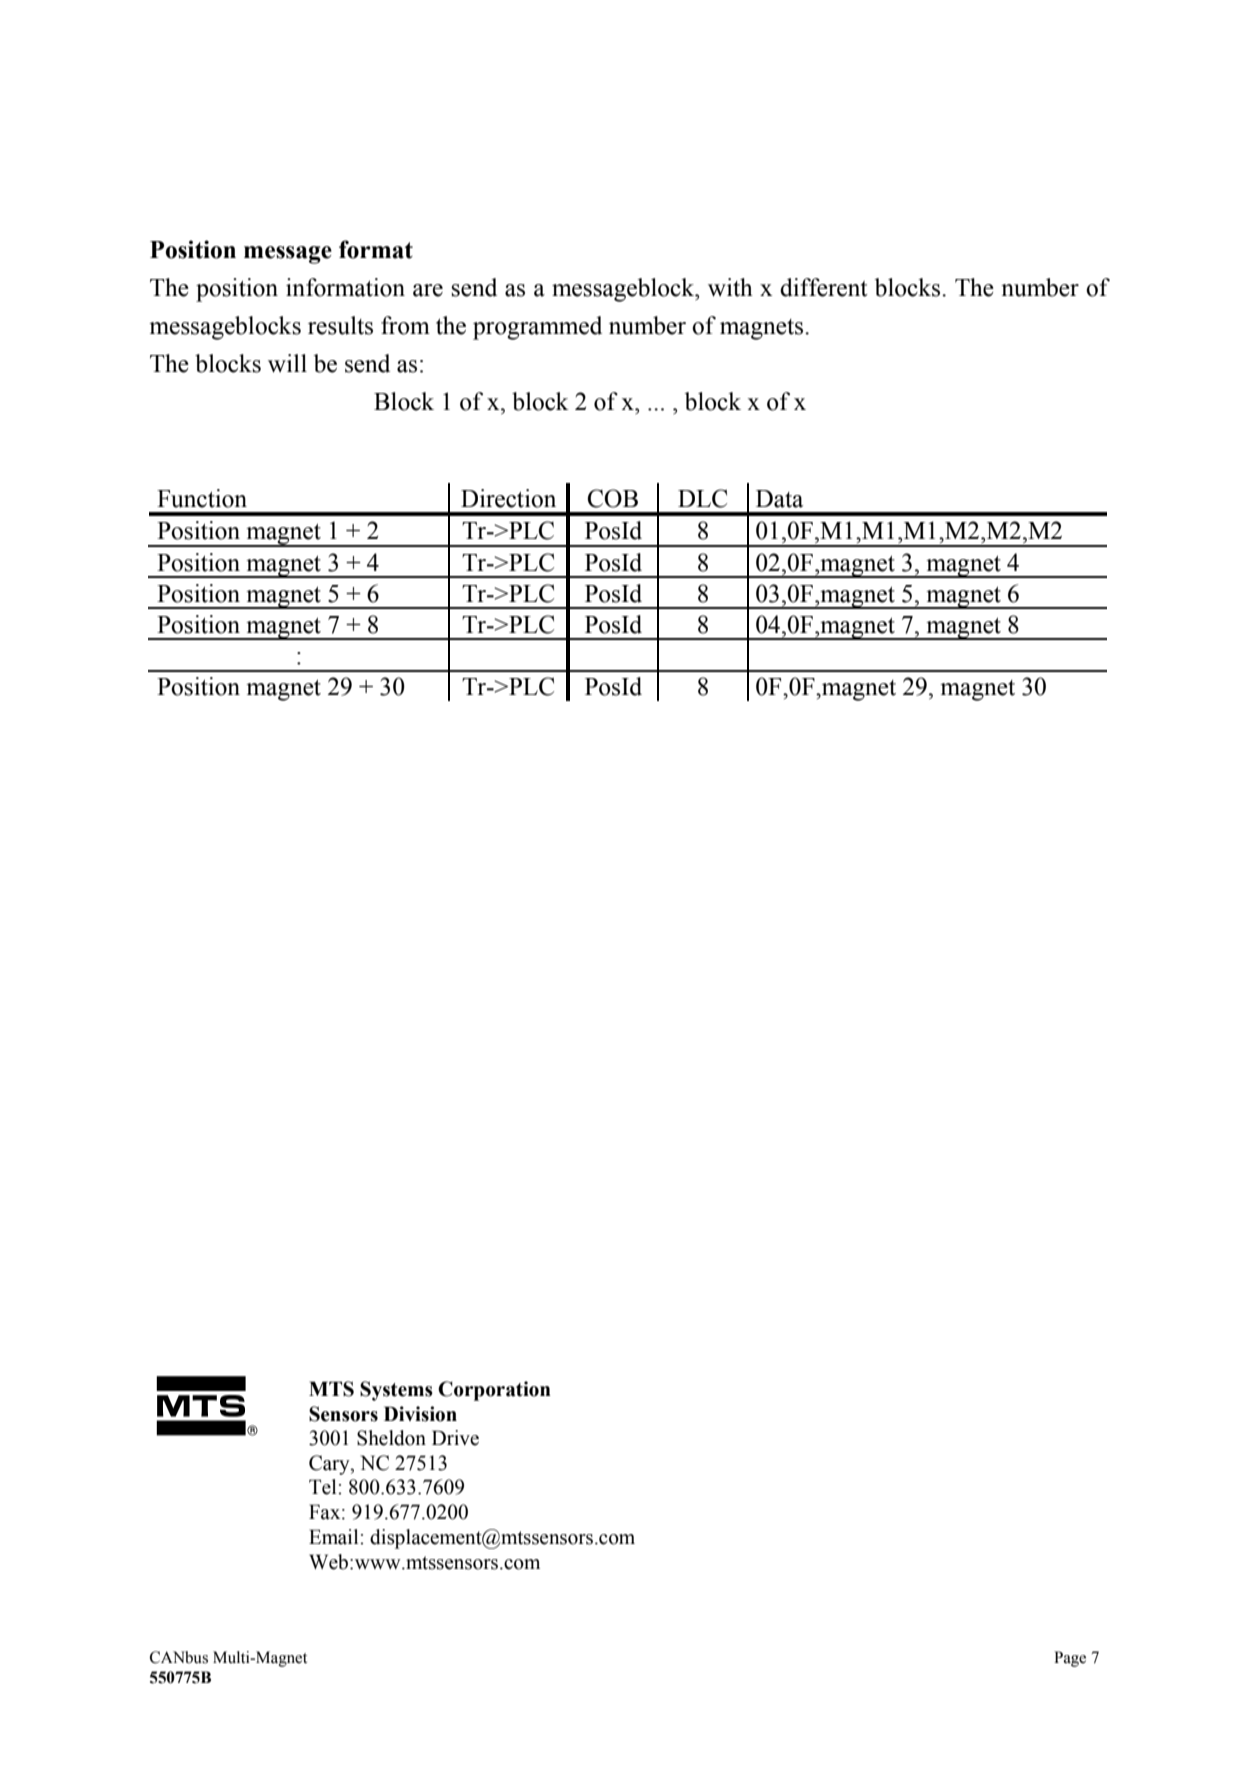  I want to click on COB, so click(613, 498).
